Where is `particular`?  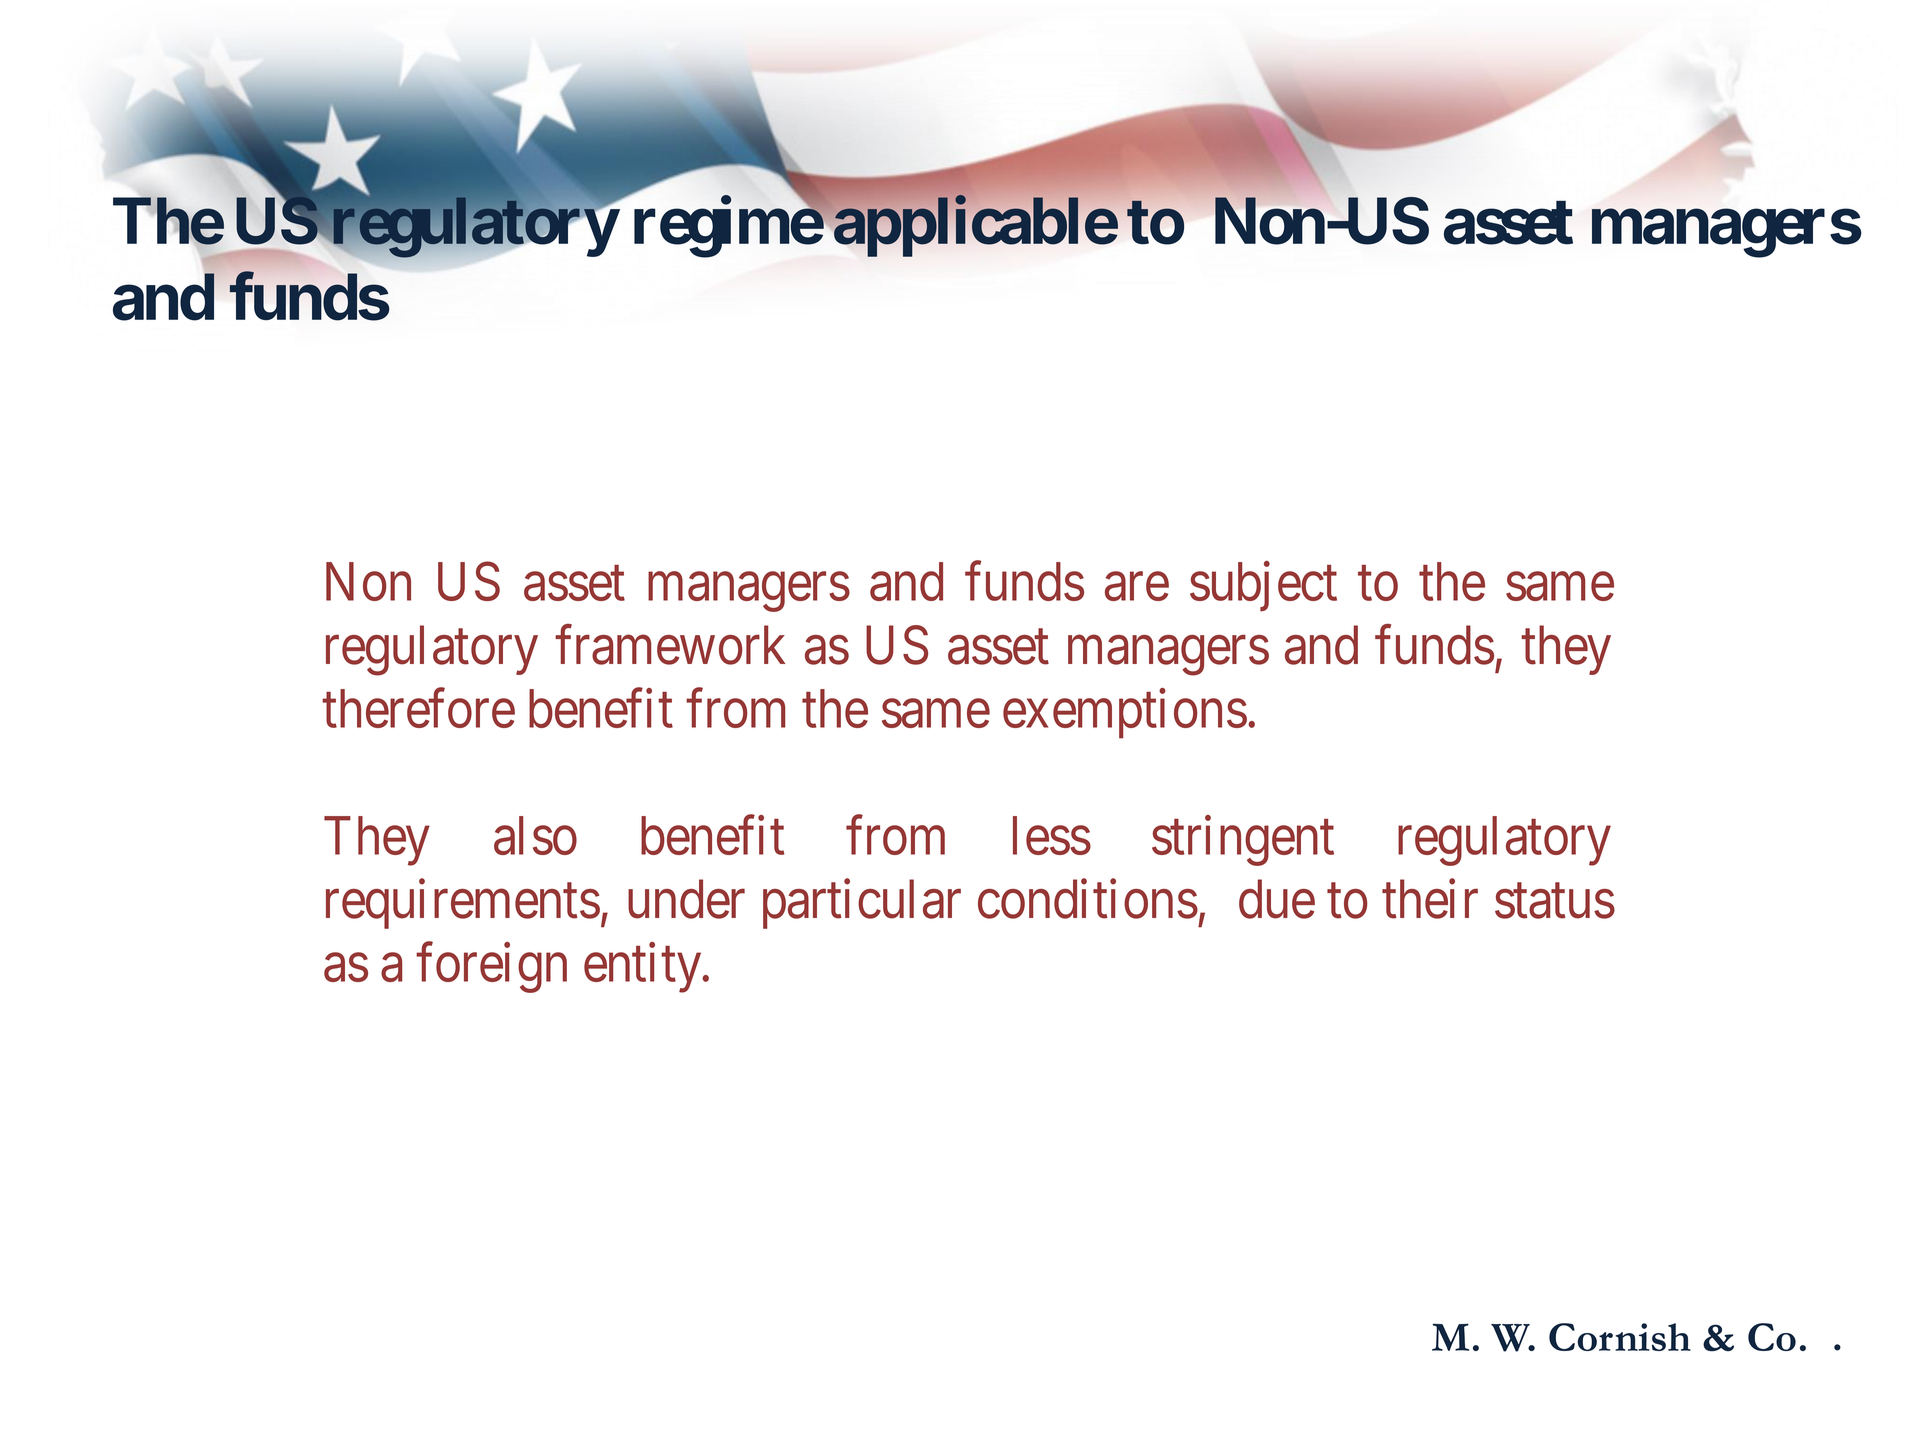 particular is located at coordinates (862, 904).
